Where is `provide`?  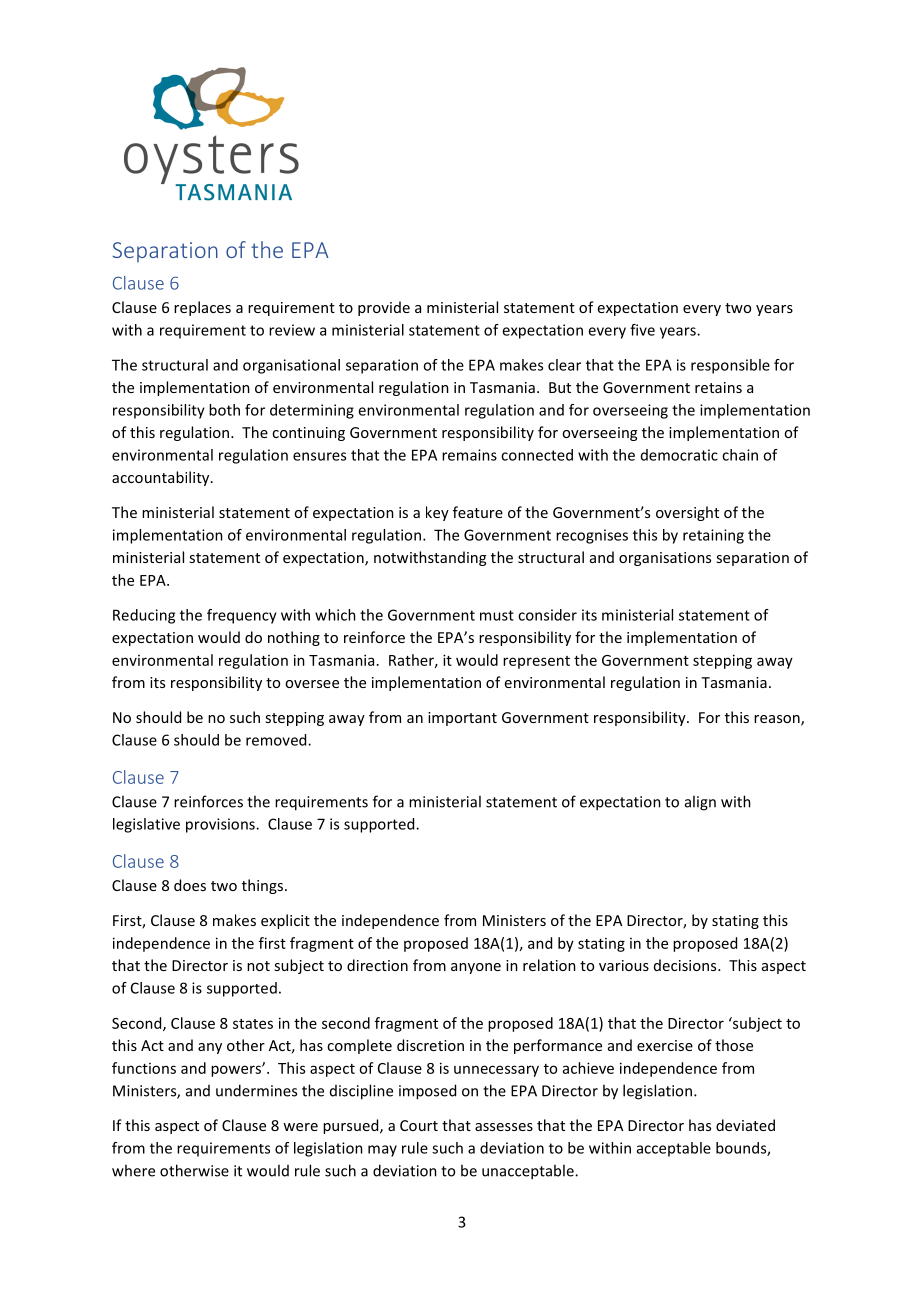 provide is located at coordinates (384, 308).
